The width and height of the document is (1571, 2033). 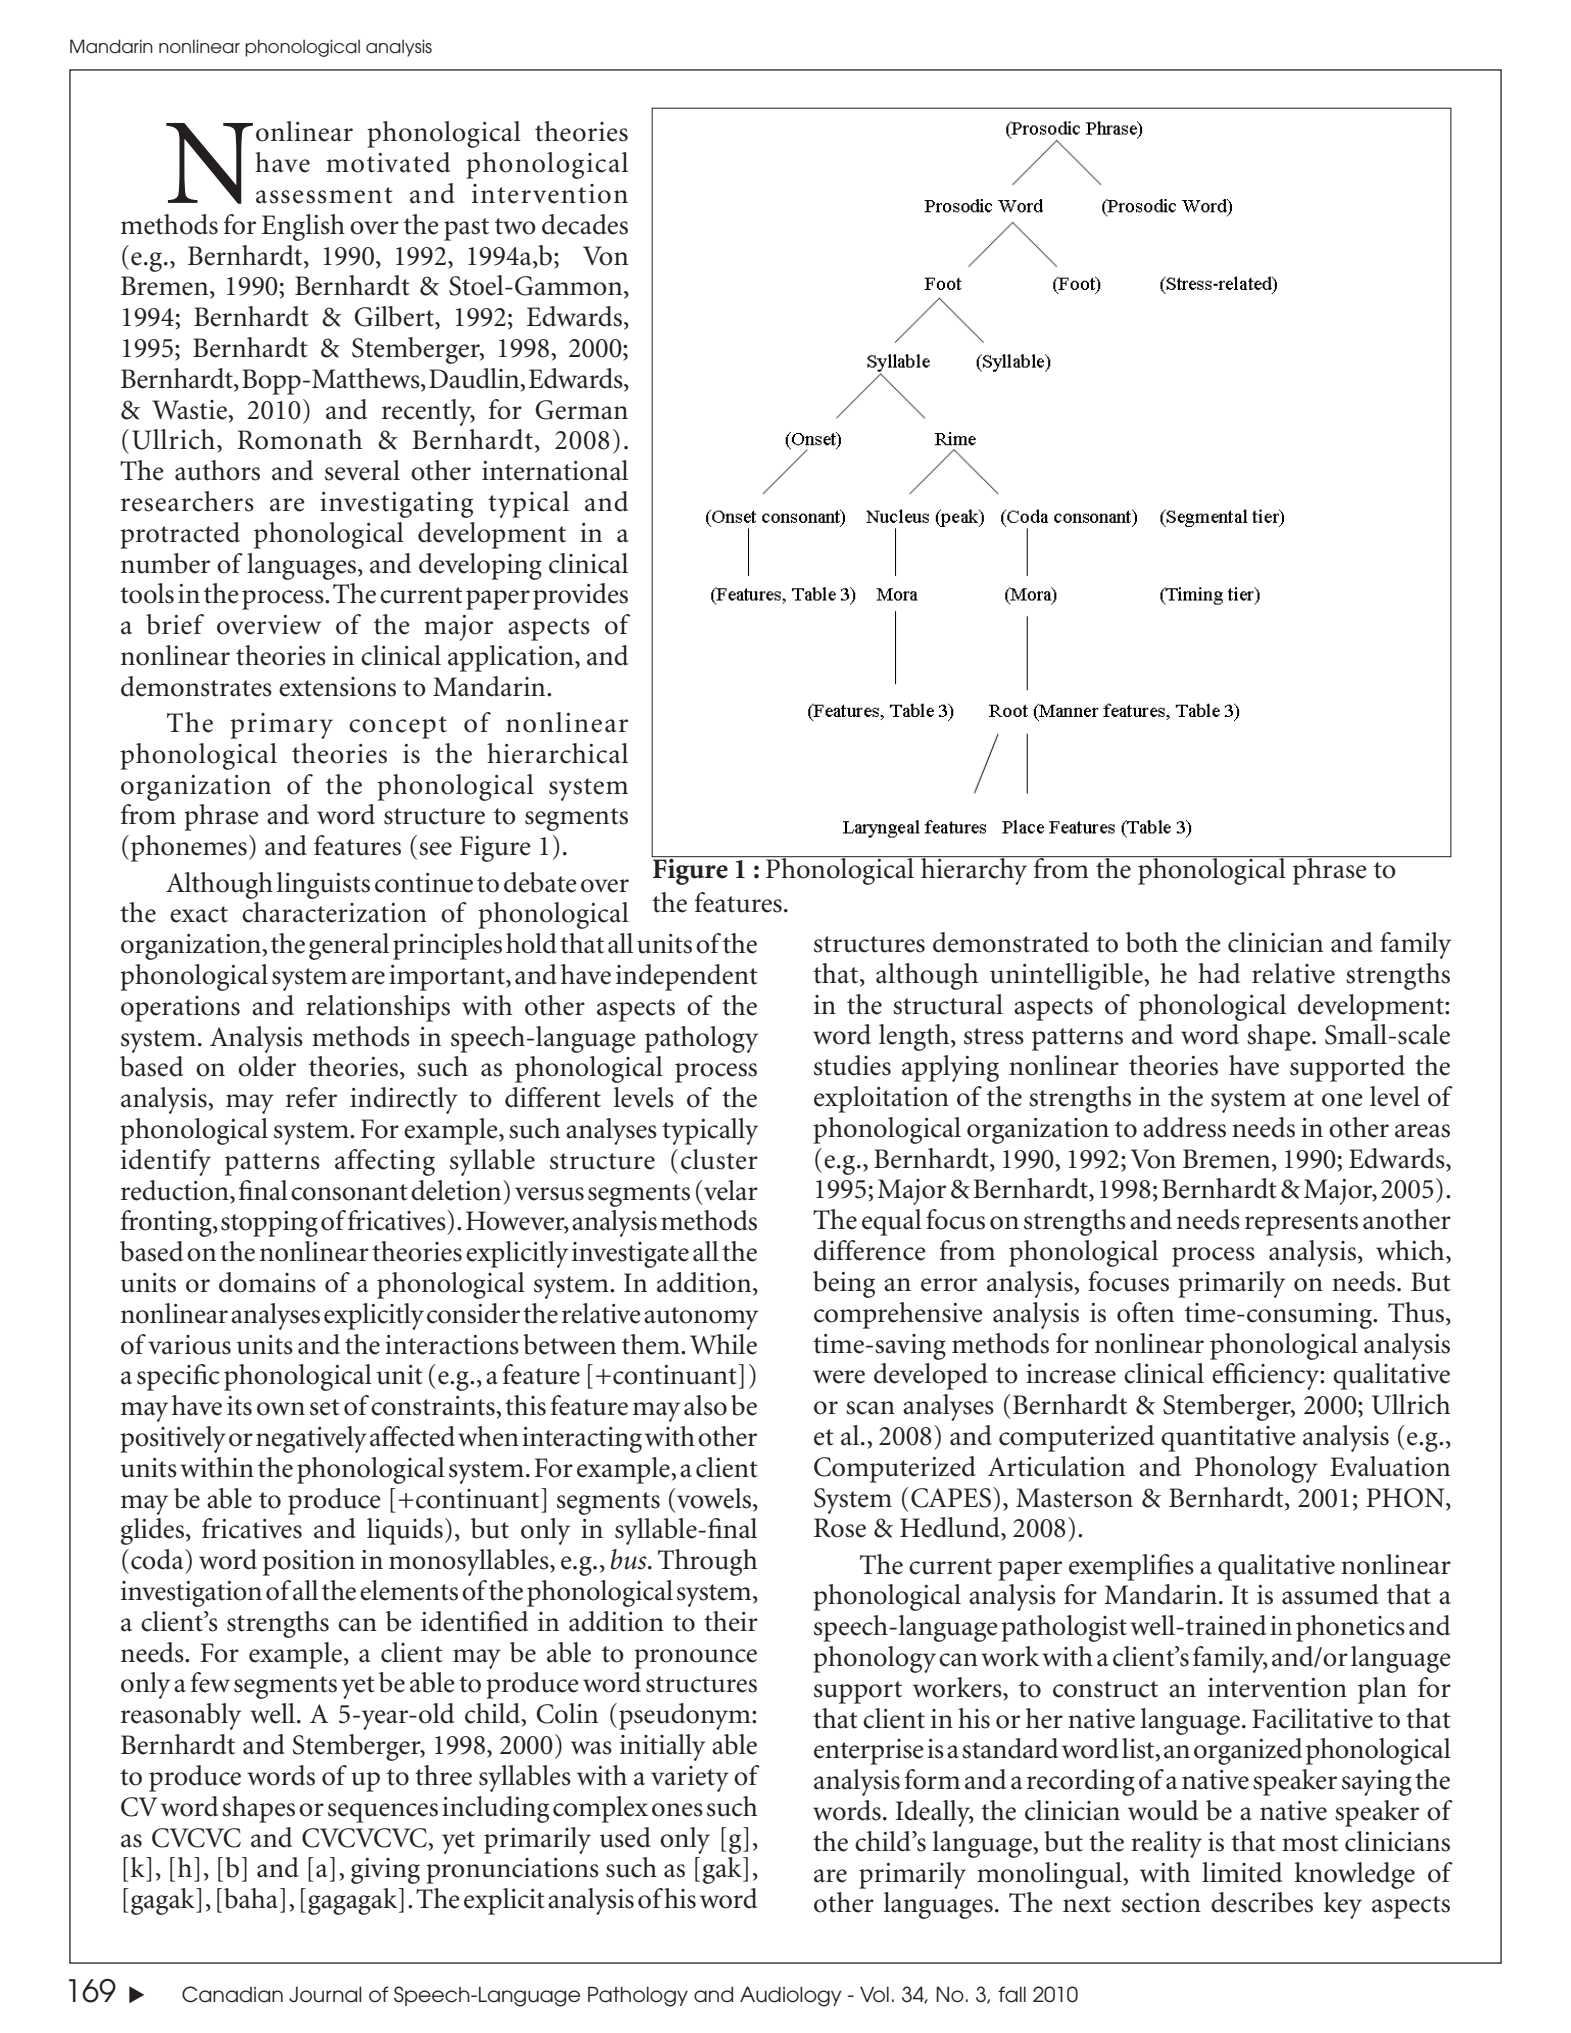 What do you see at coordinates (585, 224) in the document?
I see `decades` at bounding box center [585, 224].
